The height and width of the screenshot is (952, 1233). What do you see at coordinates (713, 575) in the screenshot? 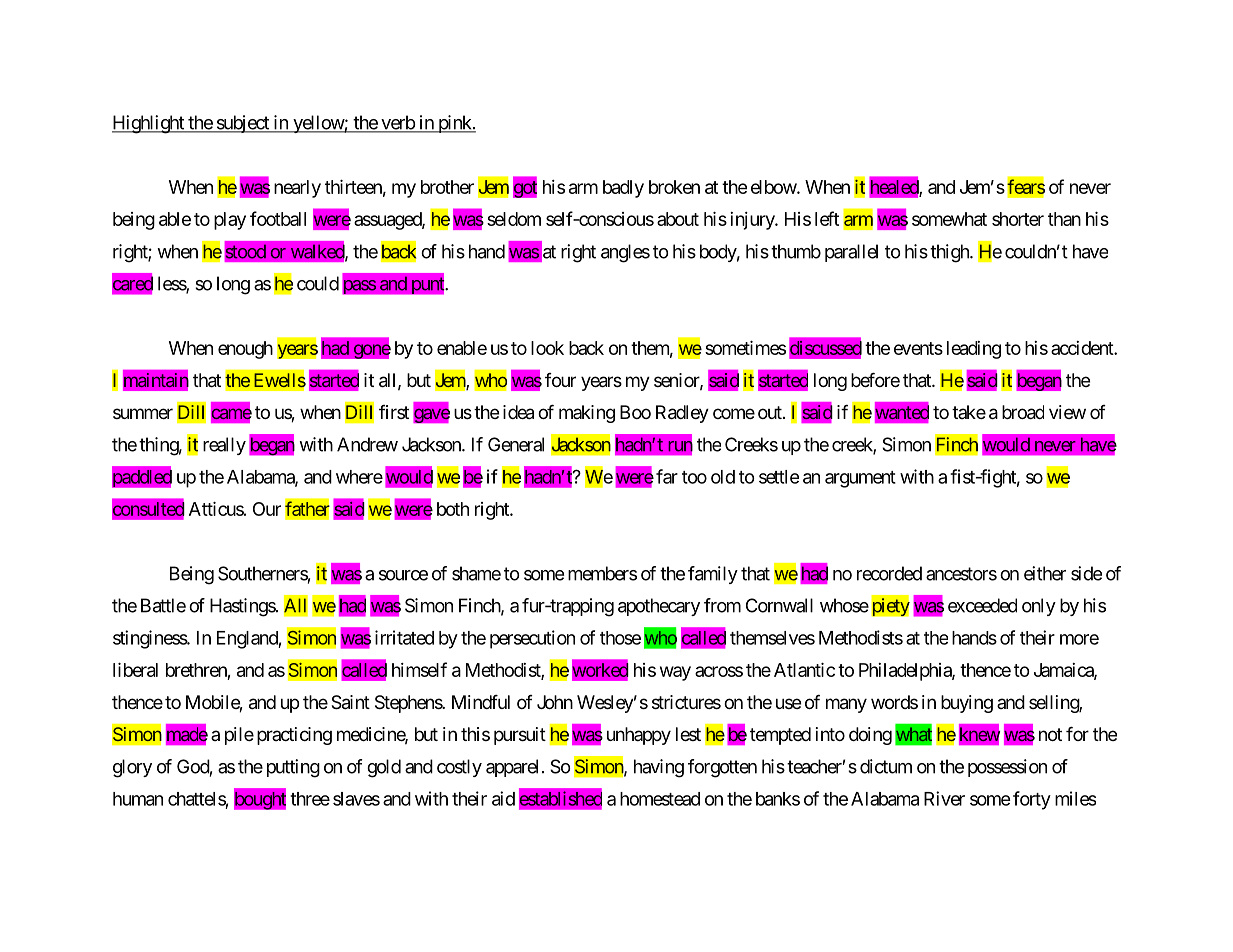
I see `family` at bounding box center [713, 575].
